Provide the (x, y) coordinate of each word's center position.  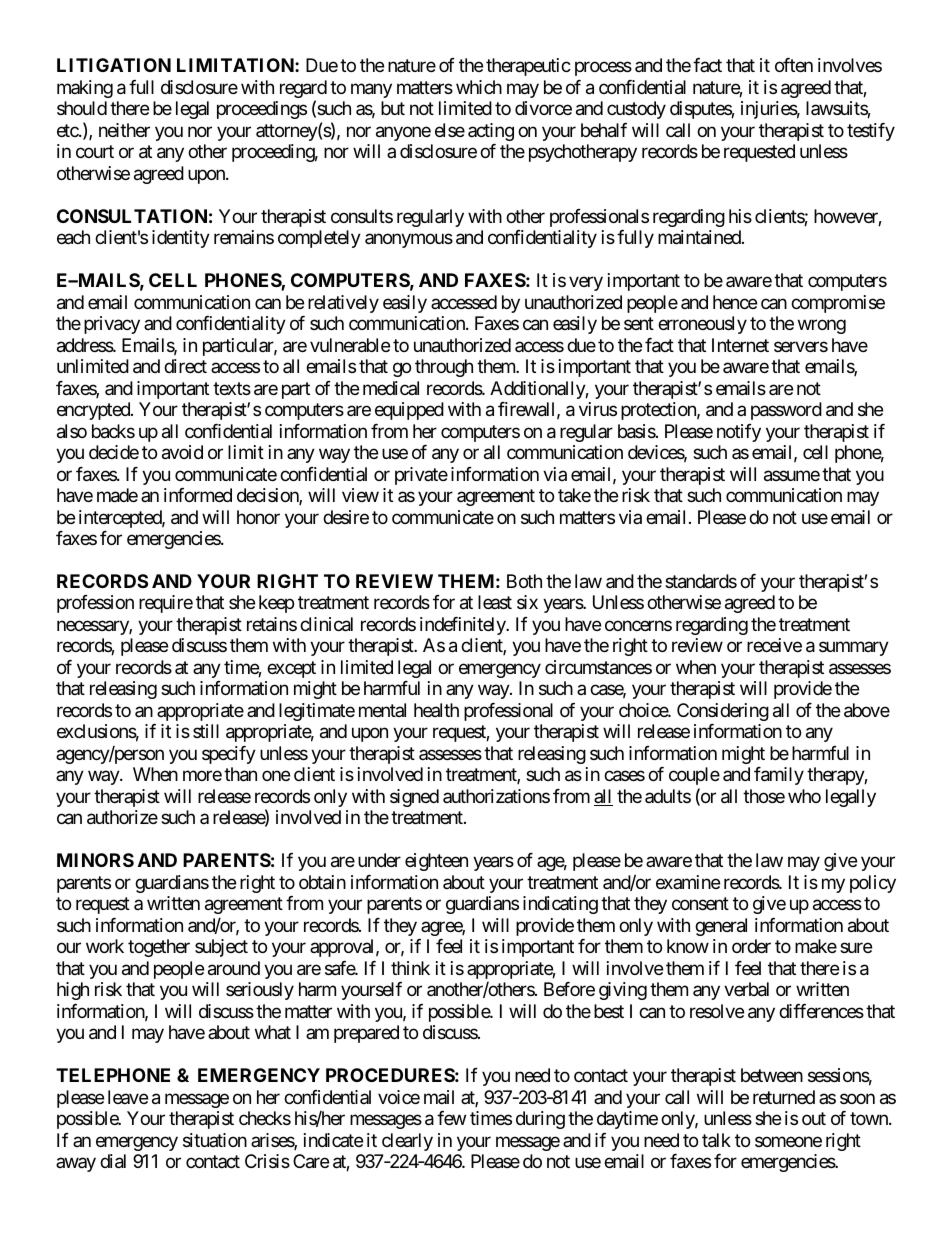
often (794, 65)
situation (215, 1140)
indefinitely (463, 626)
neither (124, 130)
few (451, 1118)
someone (788, 1141)
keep (276, 604)
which (479, 87)
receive (774, 645)
